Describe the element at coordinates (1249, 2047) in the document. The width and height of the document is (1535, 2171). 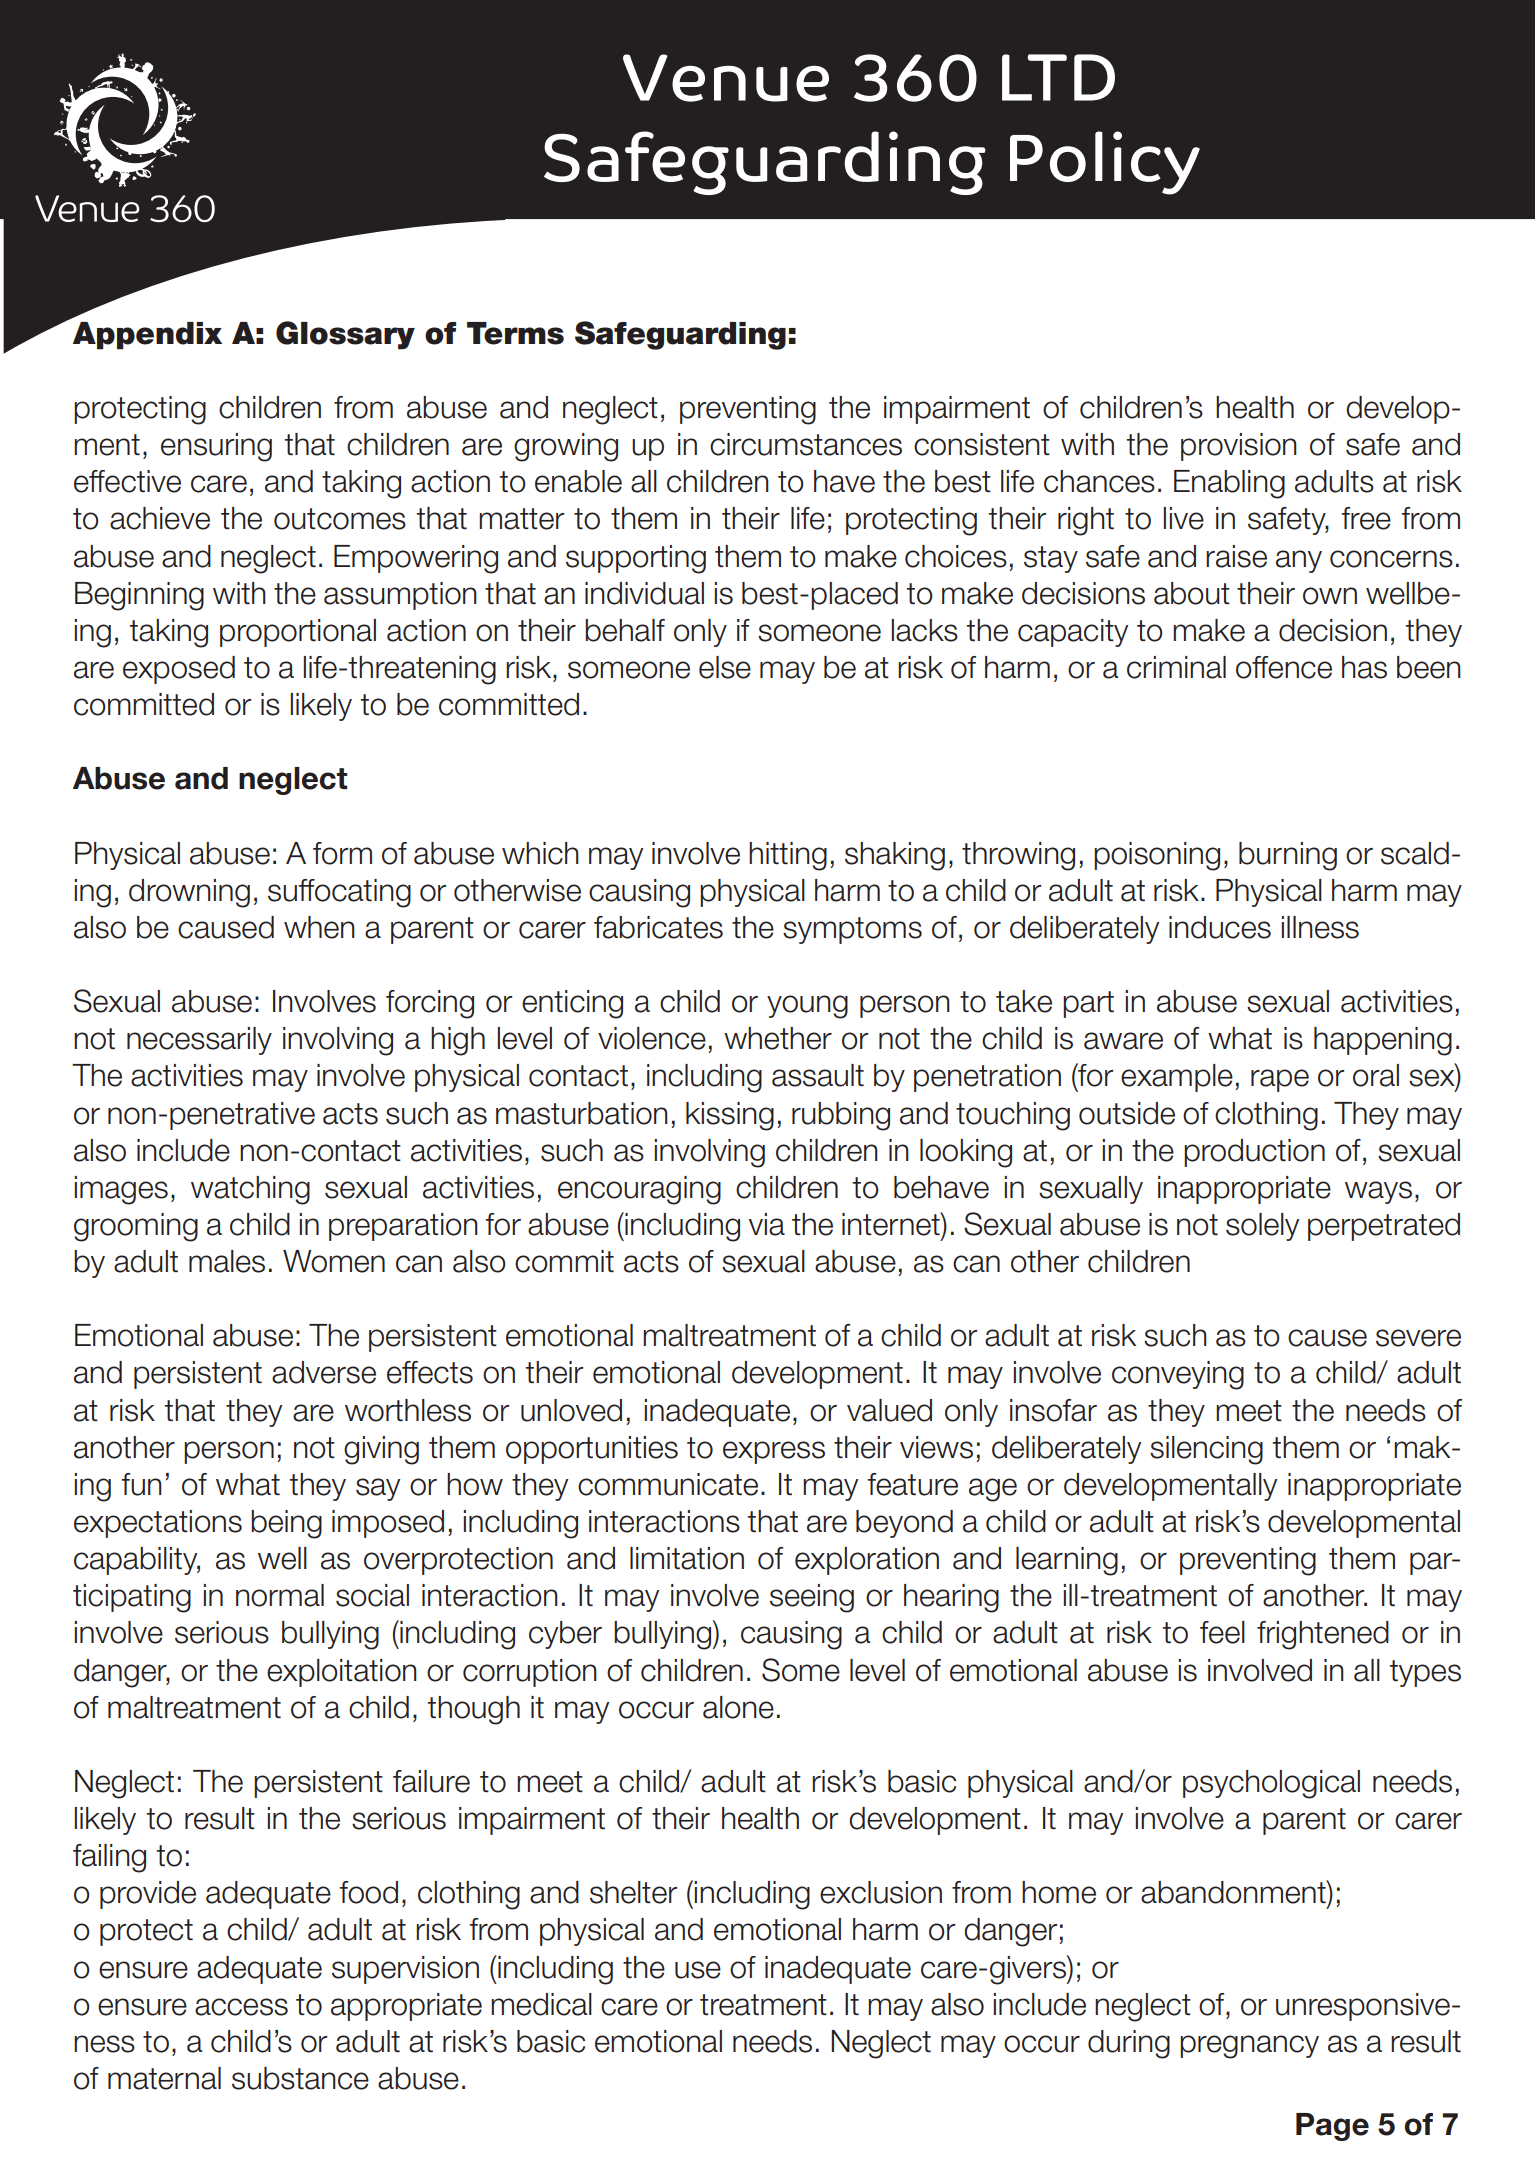
I see `pregnancy` at that location.
